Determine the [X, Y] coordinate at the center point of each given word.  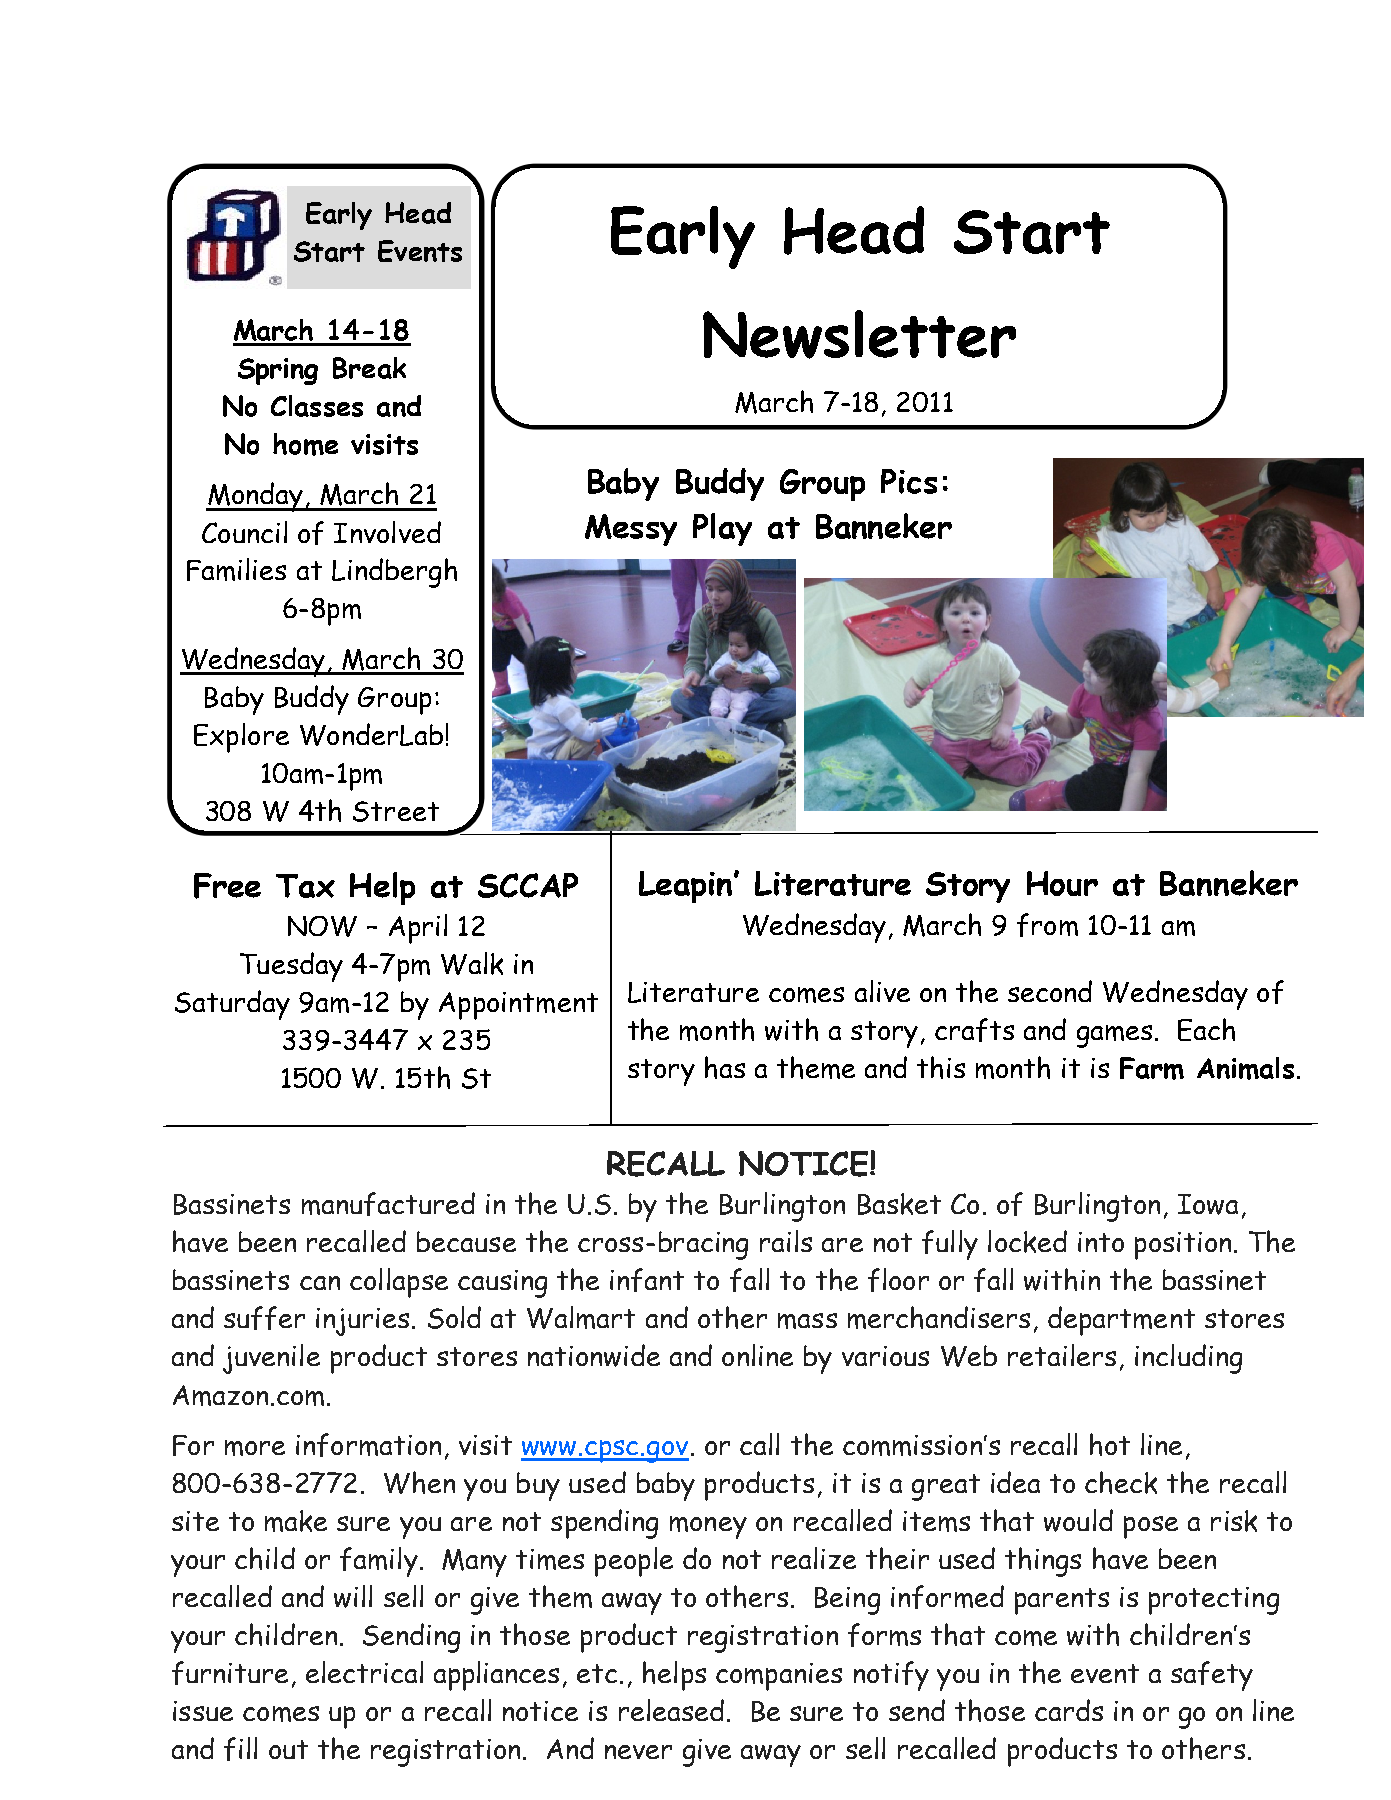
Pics [909, 481]
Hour [1062, 883]
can [320, 1283]
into [1101, 1242]
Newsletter [859, 334]
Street [396, 811]
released [671, 1710]
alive [882, 991]
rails [786, 1241]
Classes [317, 406]
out [288, 1749]
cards [1069, 1710]
